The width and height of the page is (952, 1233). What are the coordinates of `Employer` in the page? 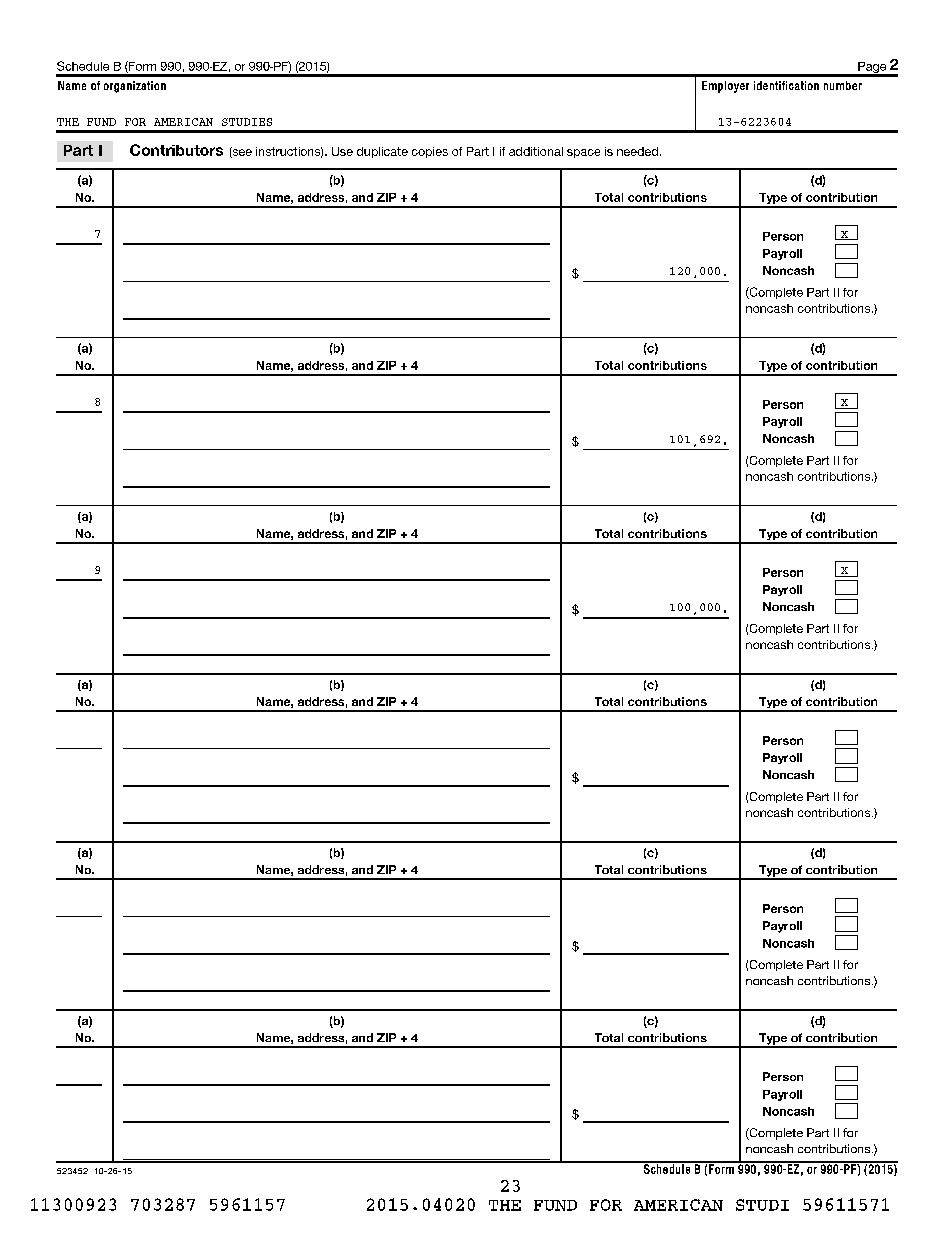 It's located at (725, 87).
